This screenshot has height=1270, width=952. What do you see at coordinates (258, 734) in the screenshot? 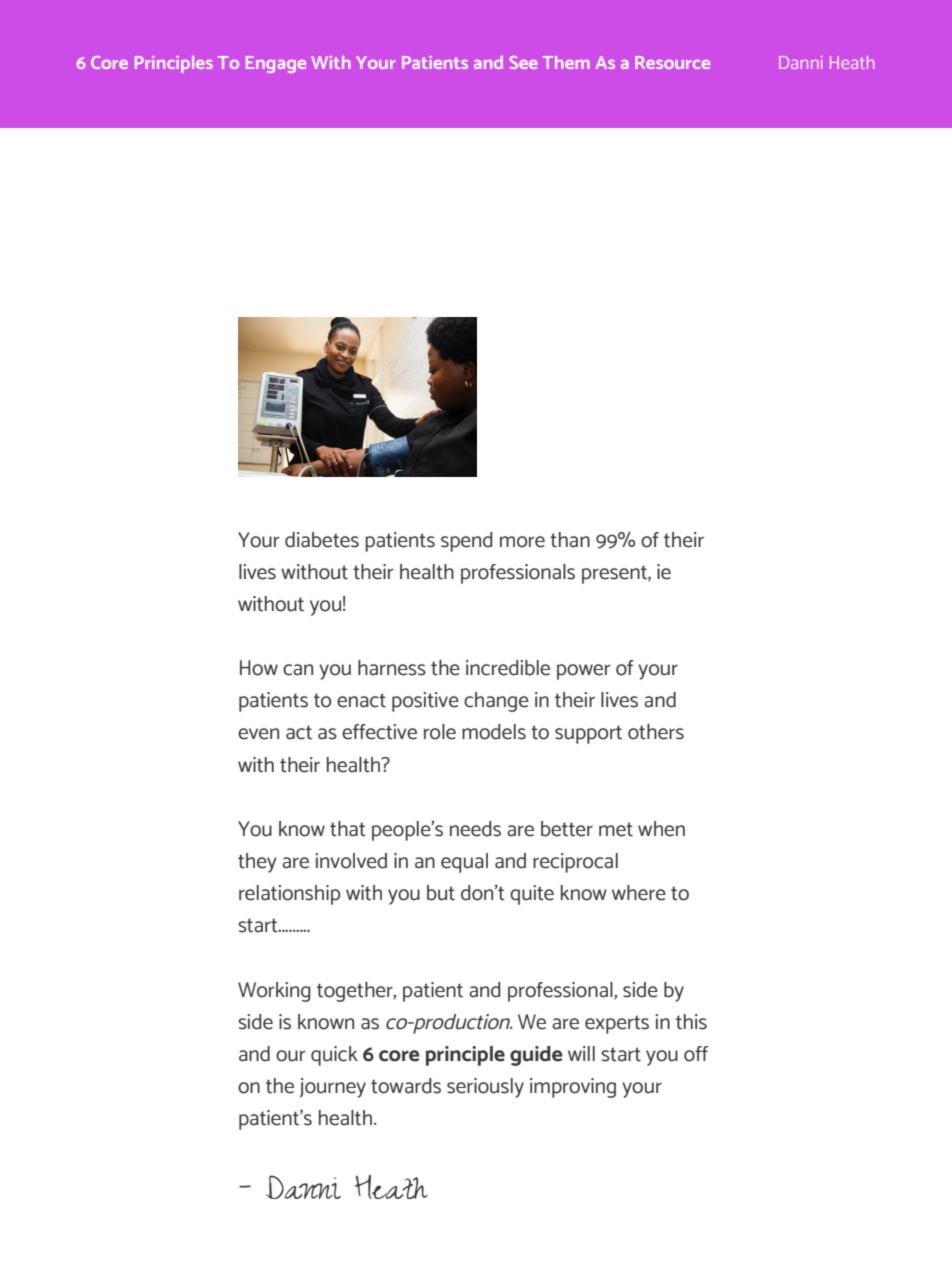
I see `even` at bounding box center [258, 734].
